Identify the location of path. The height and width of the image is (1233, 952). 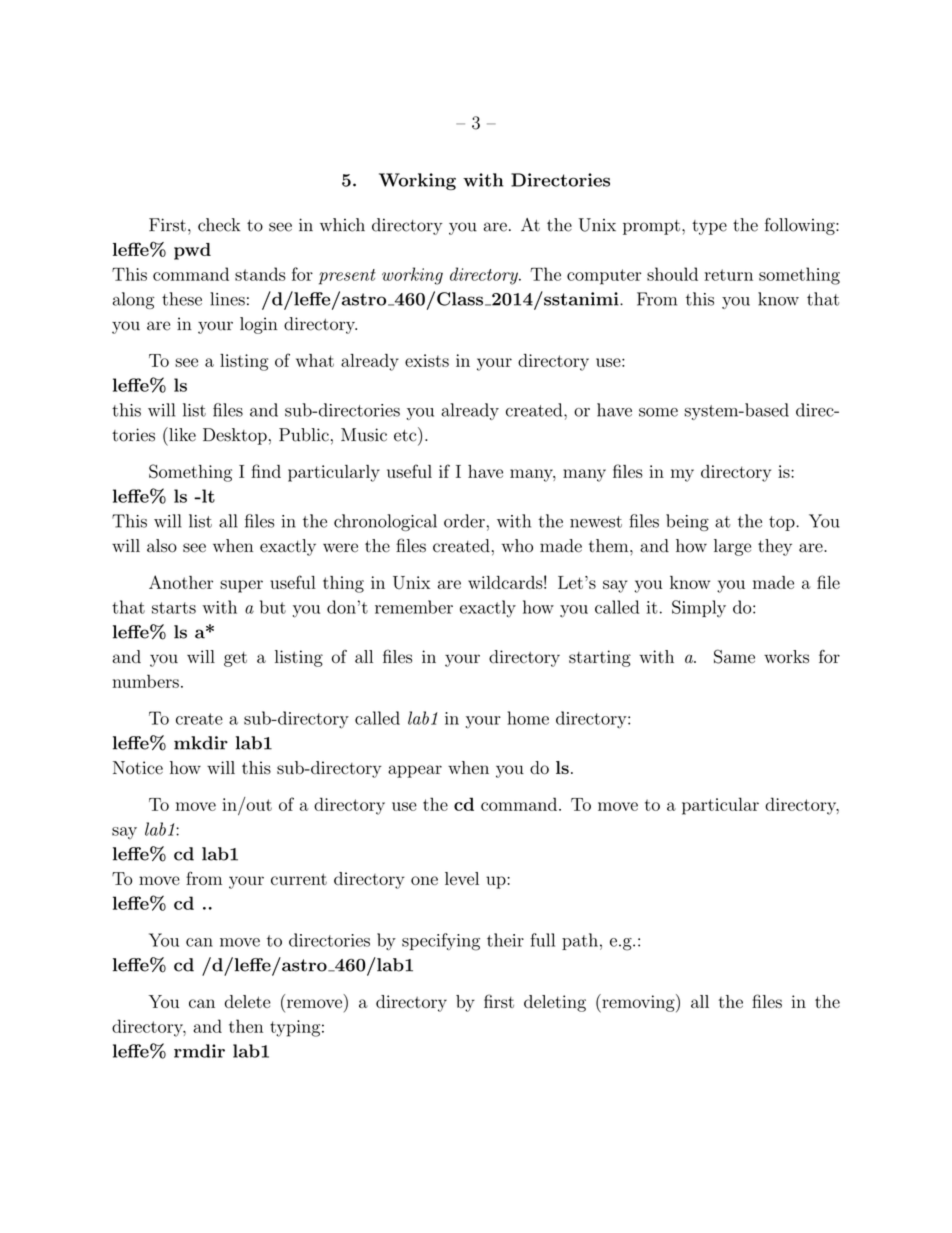
(580, 941).
